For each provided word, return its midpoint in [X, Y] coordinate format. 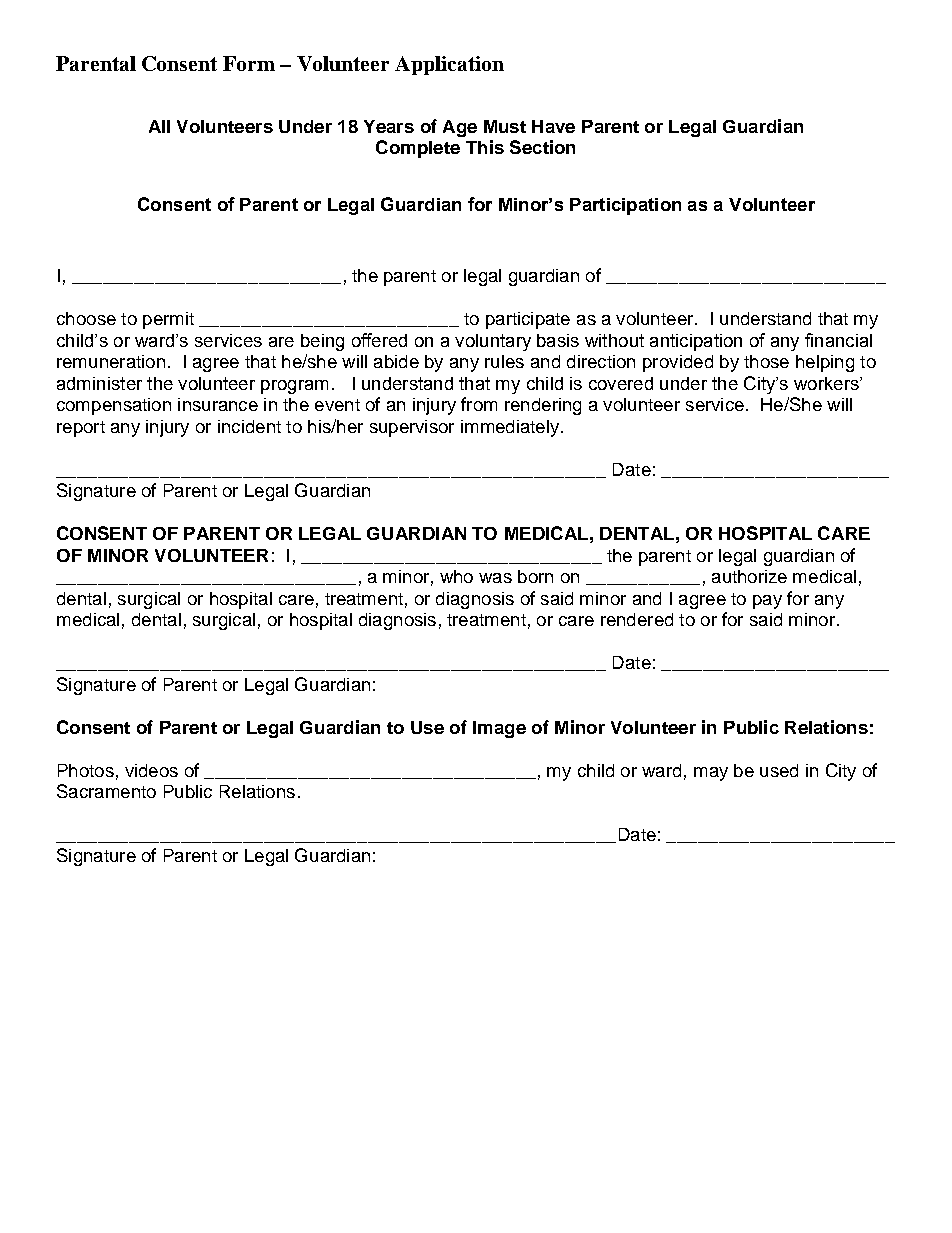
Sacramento [106, 791]
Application [449, 65]
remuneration [111, 361]
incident [249, 426]
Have [553, 126]
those [766, 361]
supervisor [412, 428]
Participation [625, 206]
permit [168, 320]
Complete [418, 149]
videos [151, 770]
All [159, 126]
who [456, 576]
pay [767, 602]
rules [504, 361]
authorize [749, 576]
